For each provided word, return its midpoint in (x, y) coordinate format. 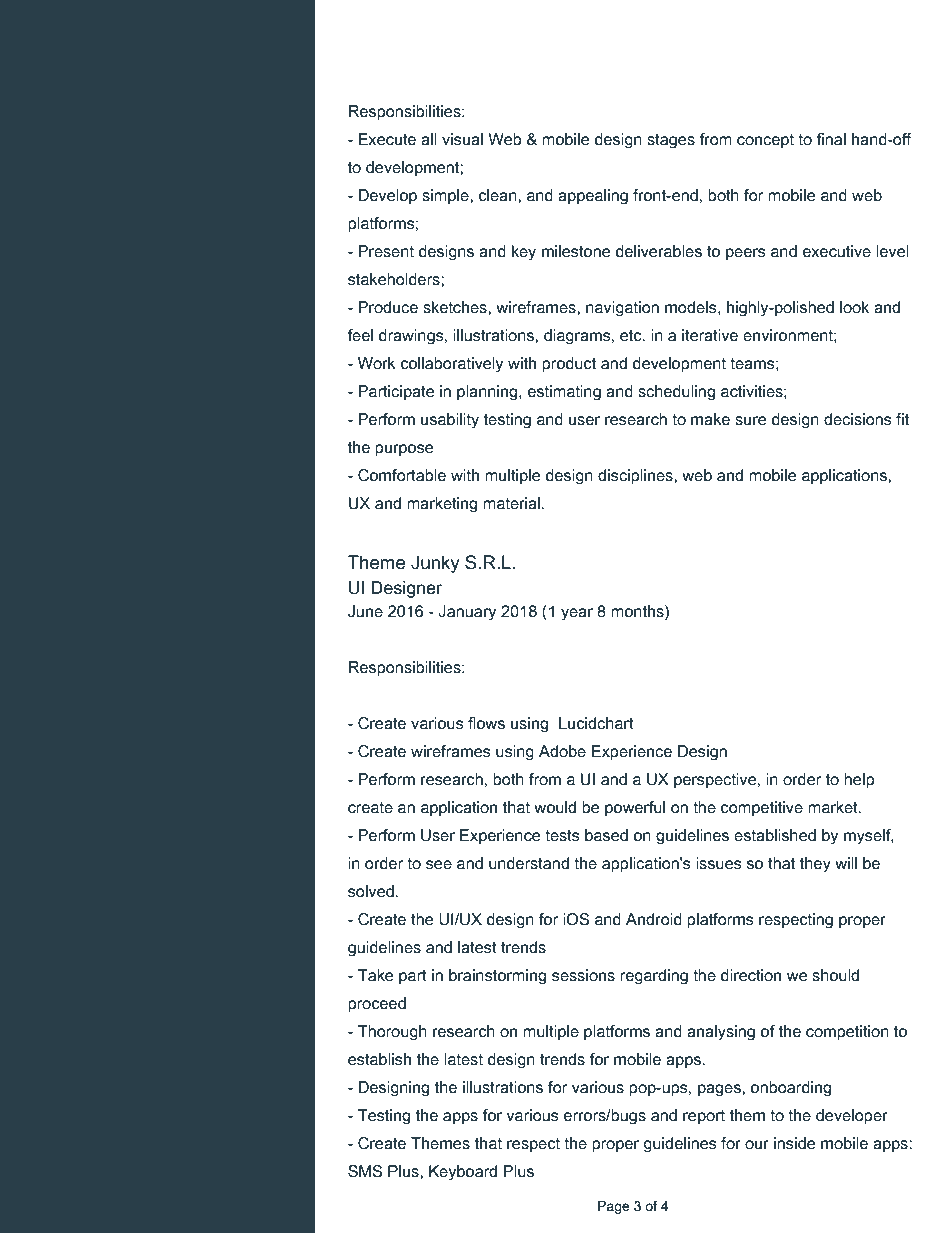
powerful (635, 809)
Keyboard (463, 1173)
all (429, 139)
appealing (593, 197)
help (859, 781)
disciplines (636, 477)
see (439, 865)
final (831, 139)
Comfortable (402, 475)
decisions (858, 419)
